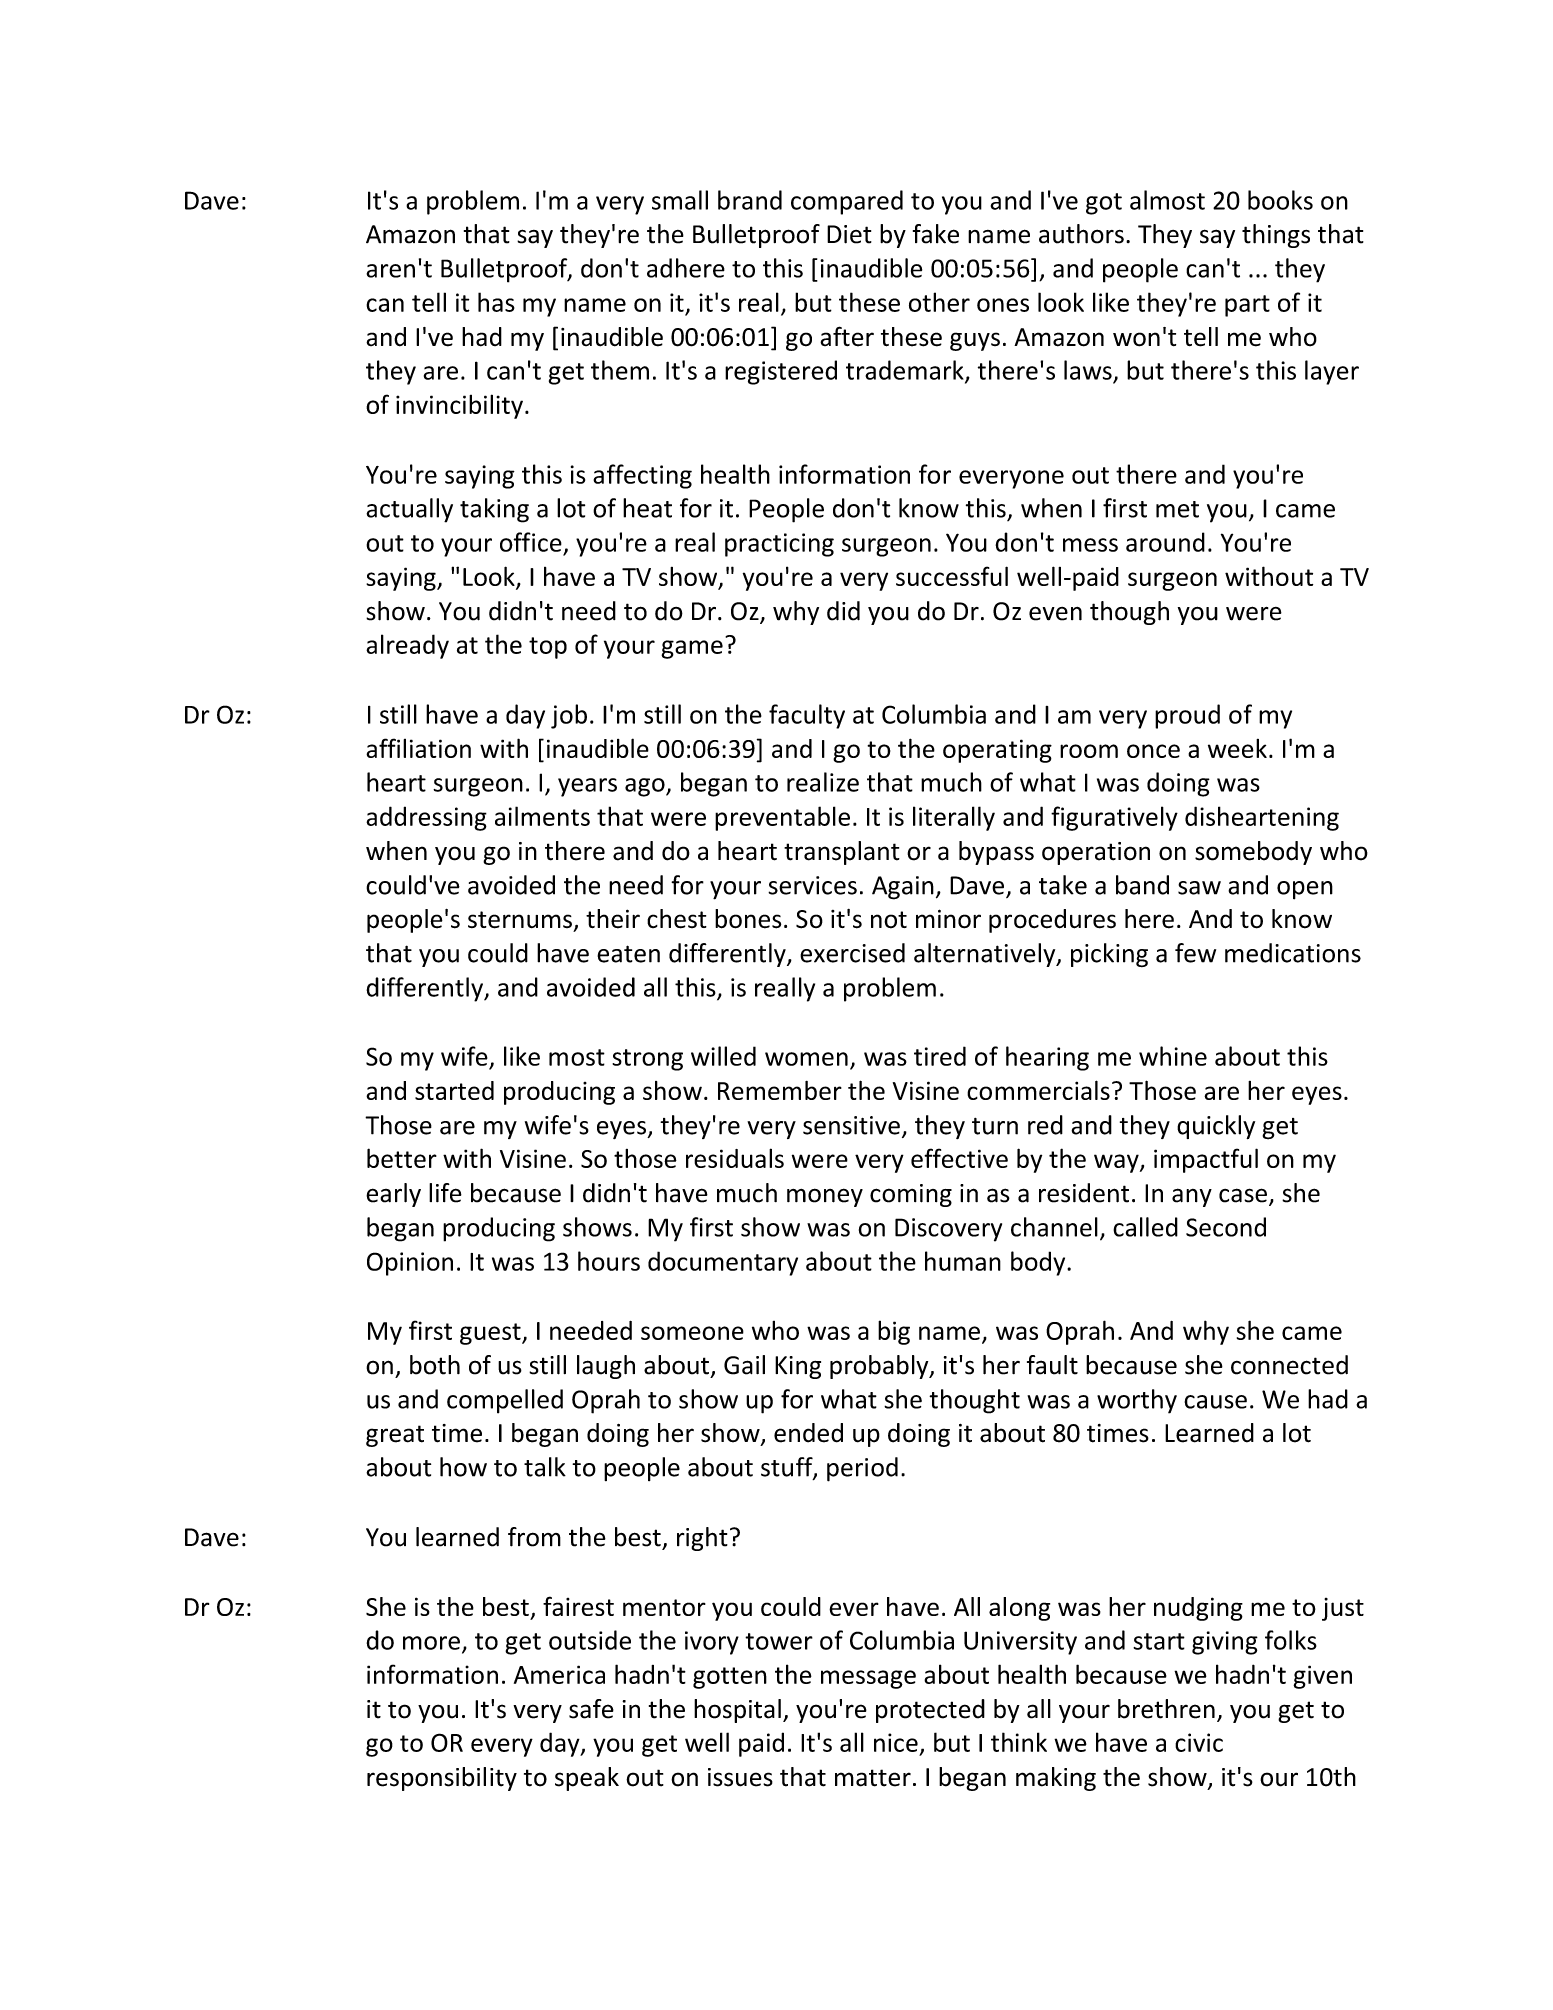 The image size is (1553, 2010). What do you see at coordinates (1276, 236) in the screenshot?
I see `things` at bounding box center [1276, 236].
